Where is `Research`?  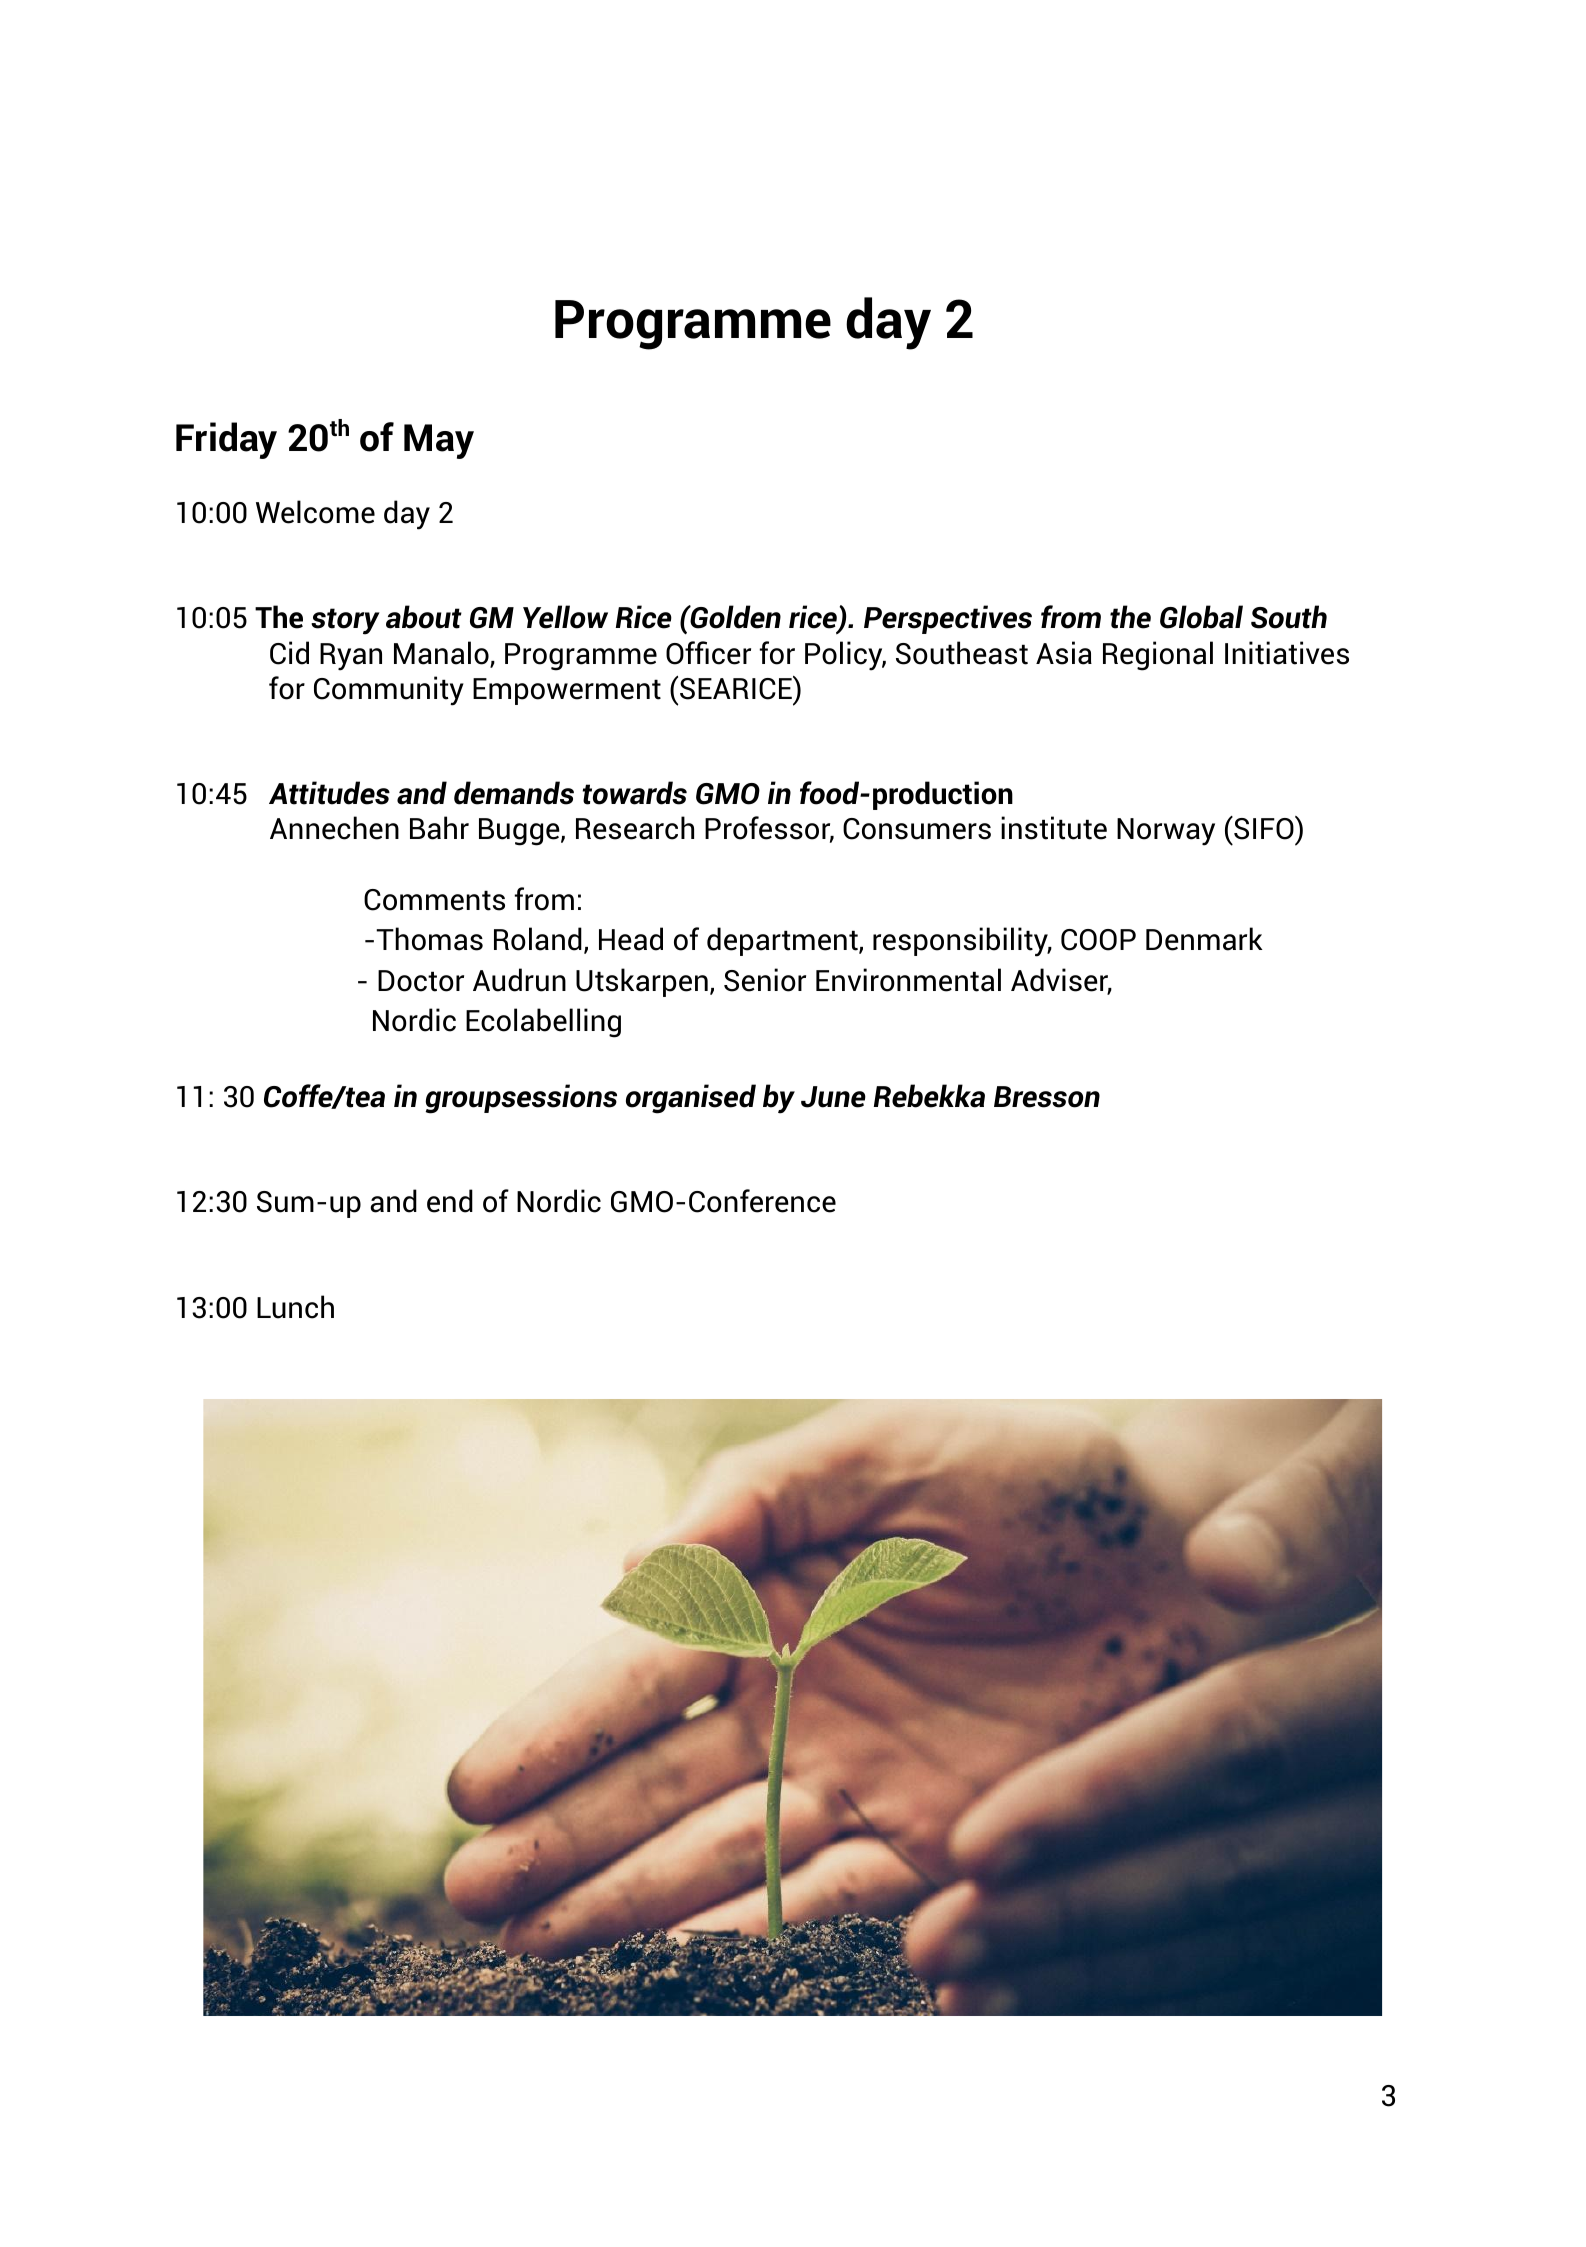 Research is located at coordinates (635, 828).
